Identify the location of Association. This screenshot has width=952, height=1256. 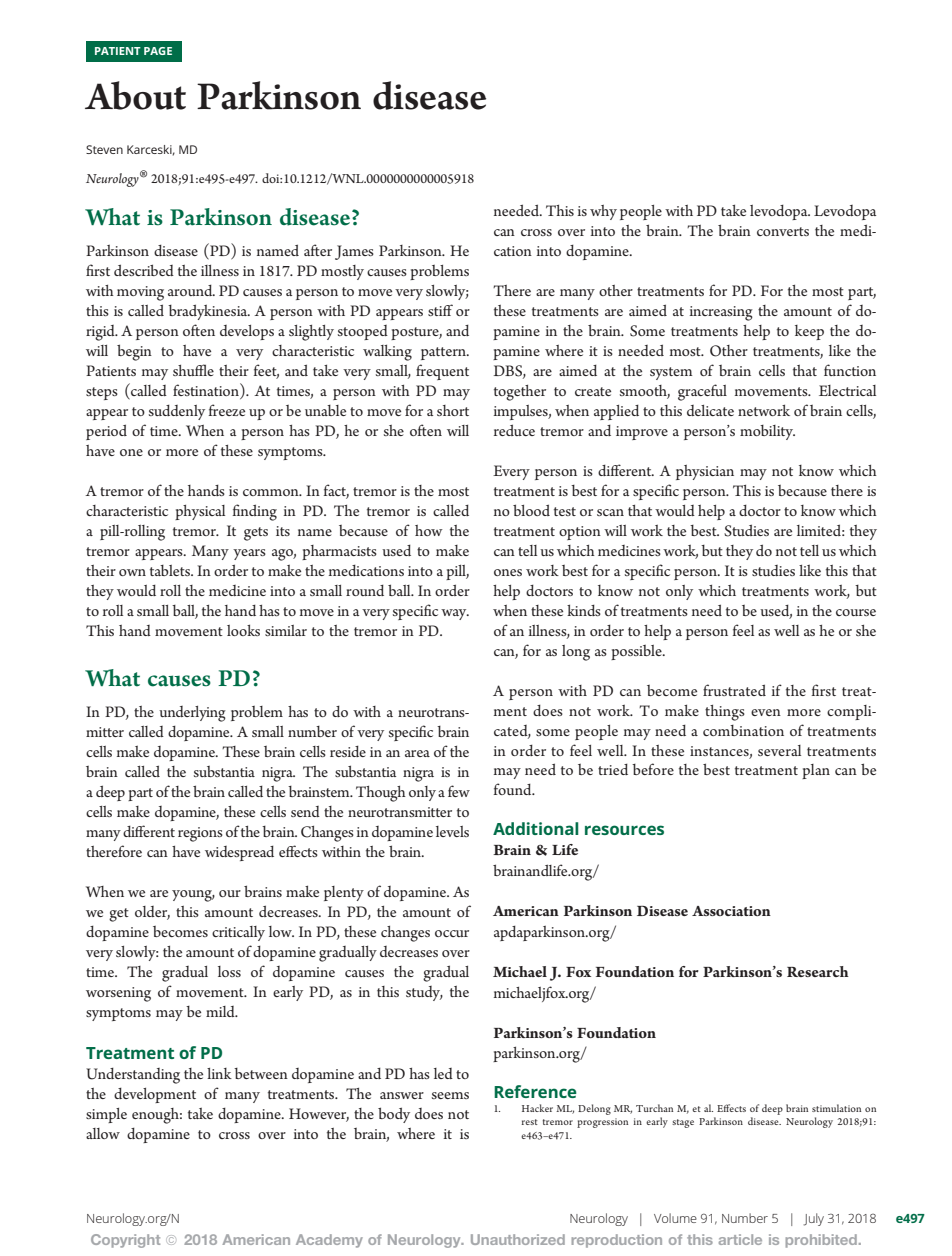
(731, 911).
